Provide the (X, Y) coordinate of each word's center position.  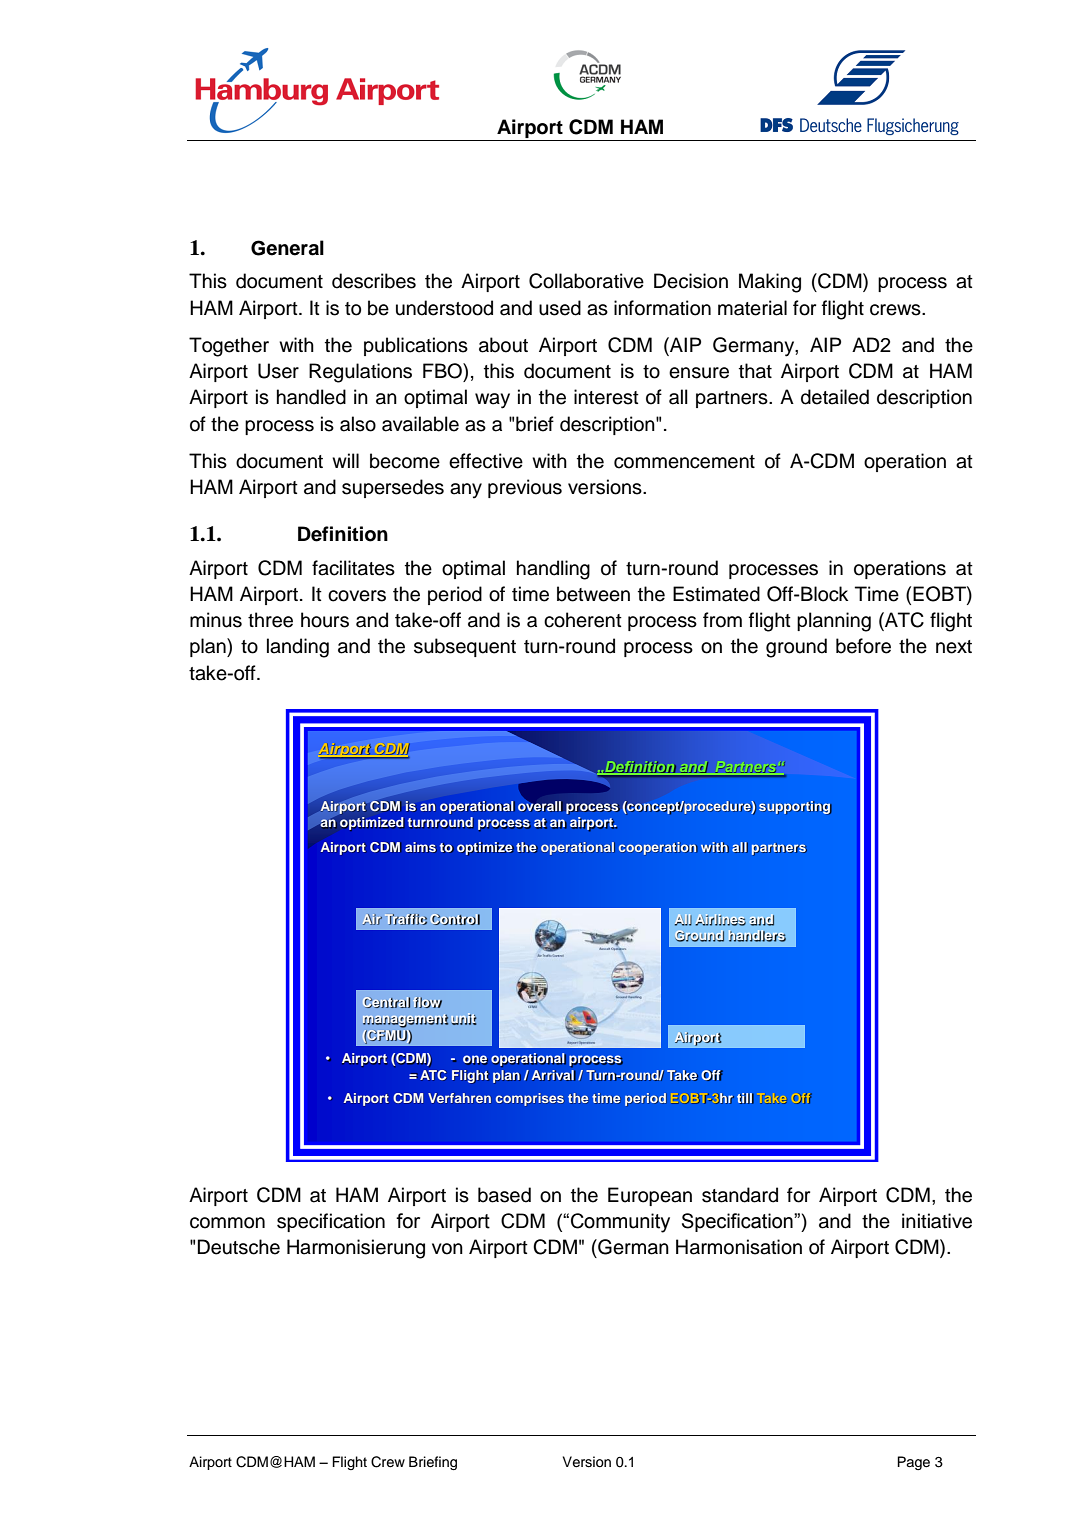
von (447, 1249)
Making (770, 283)
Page (913, 1463)
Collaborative (586, 281)
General (287, 248)
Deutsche (239, 1247)
